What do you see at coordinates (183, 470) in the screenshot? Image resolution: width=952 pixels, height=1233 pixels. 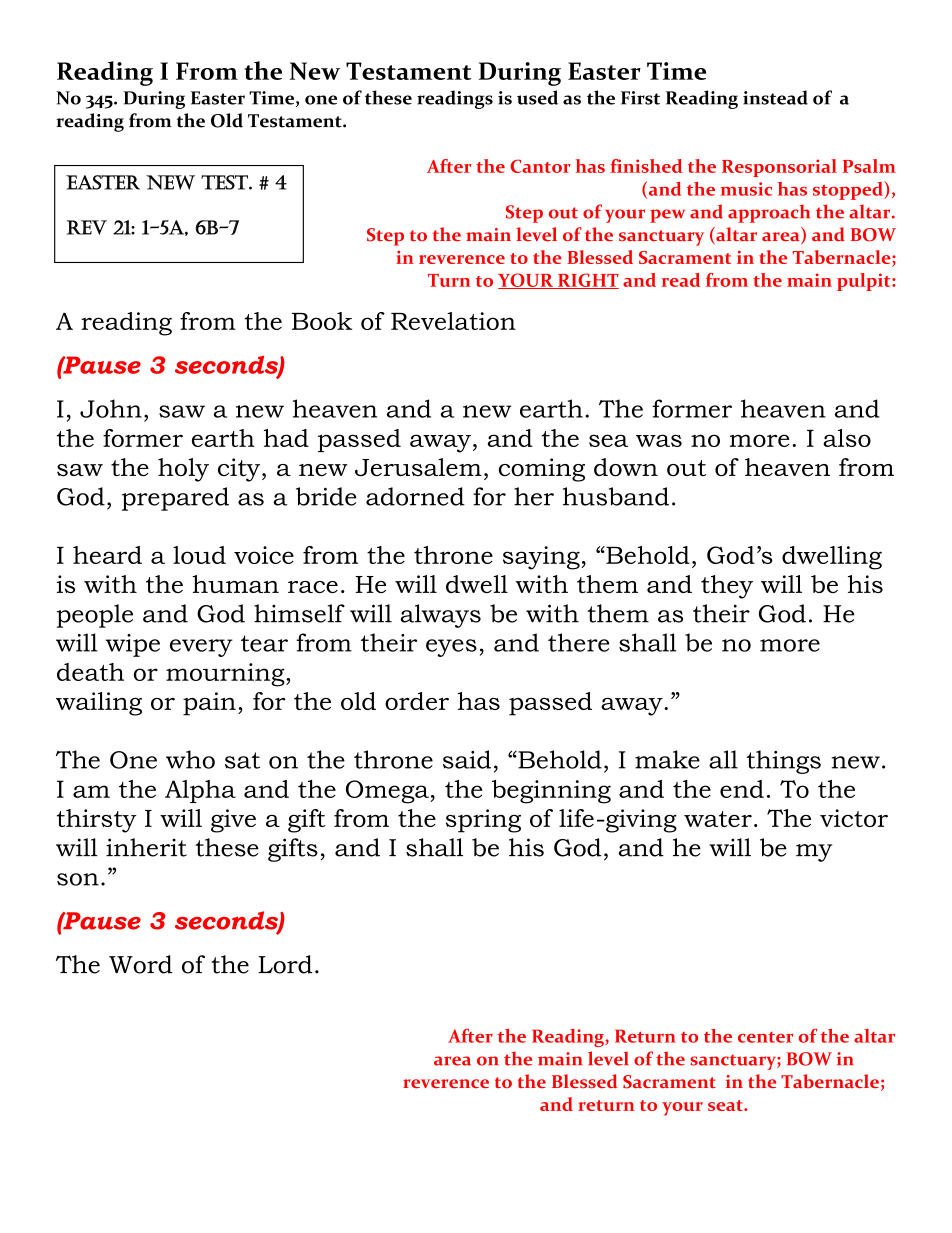 I see `holy` at bounding box center [183, 470].
